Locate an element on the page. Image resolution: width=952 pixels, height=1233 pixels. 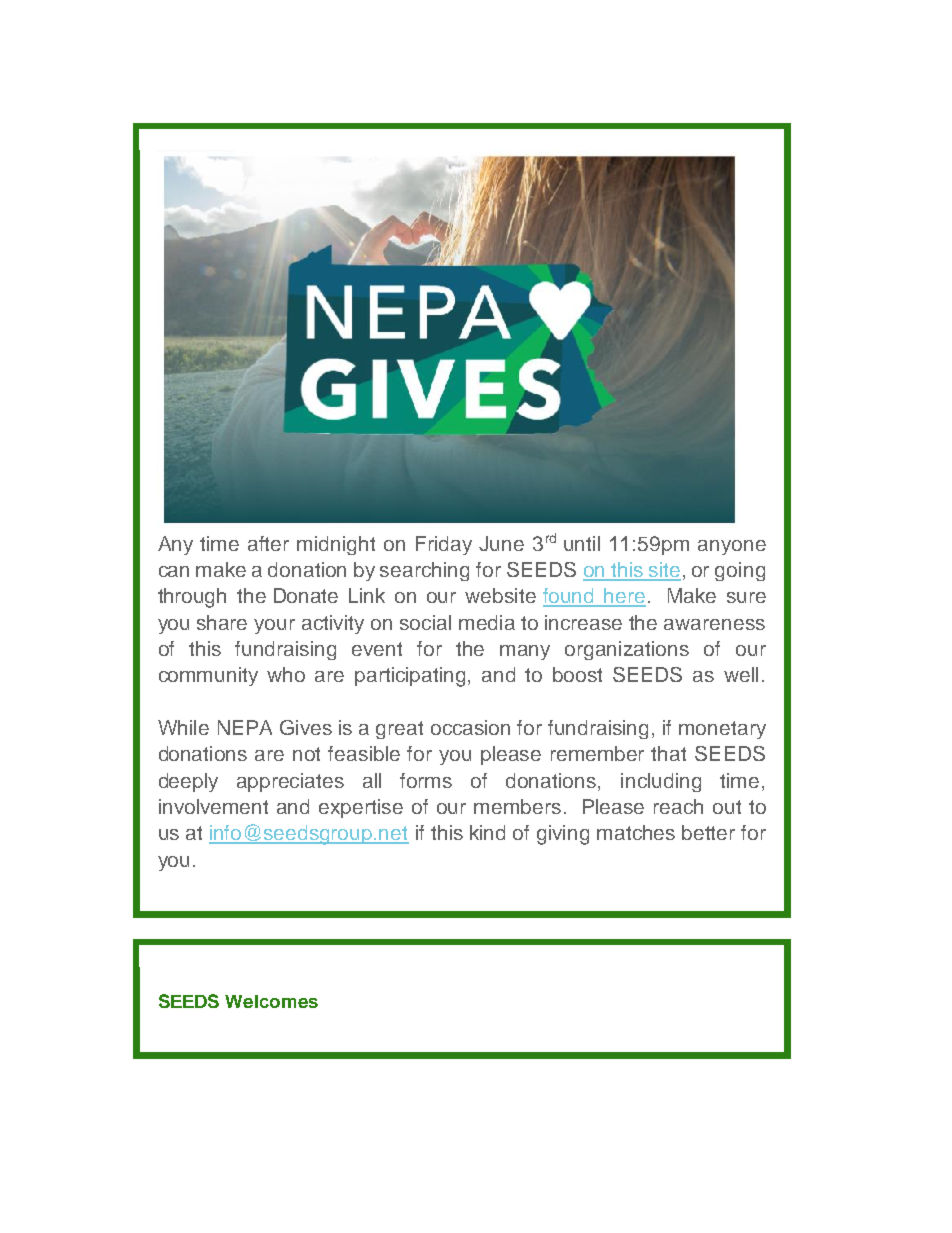
Friday is located at coordinates (444, 545).
